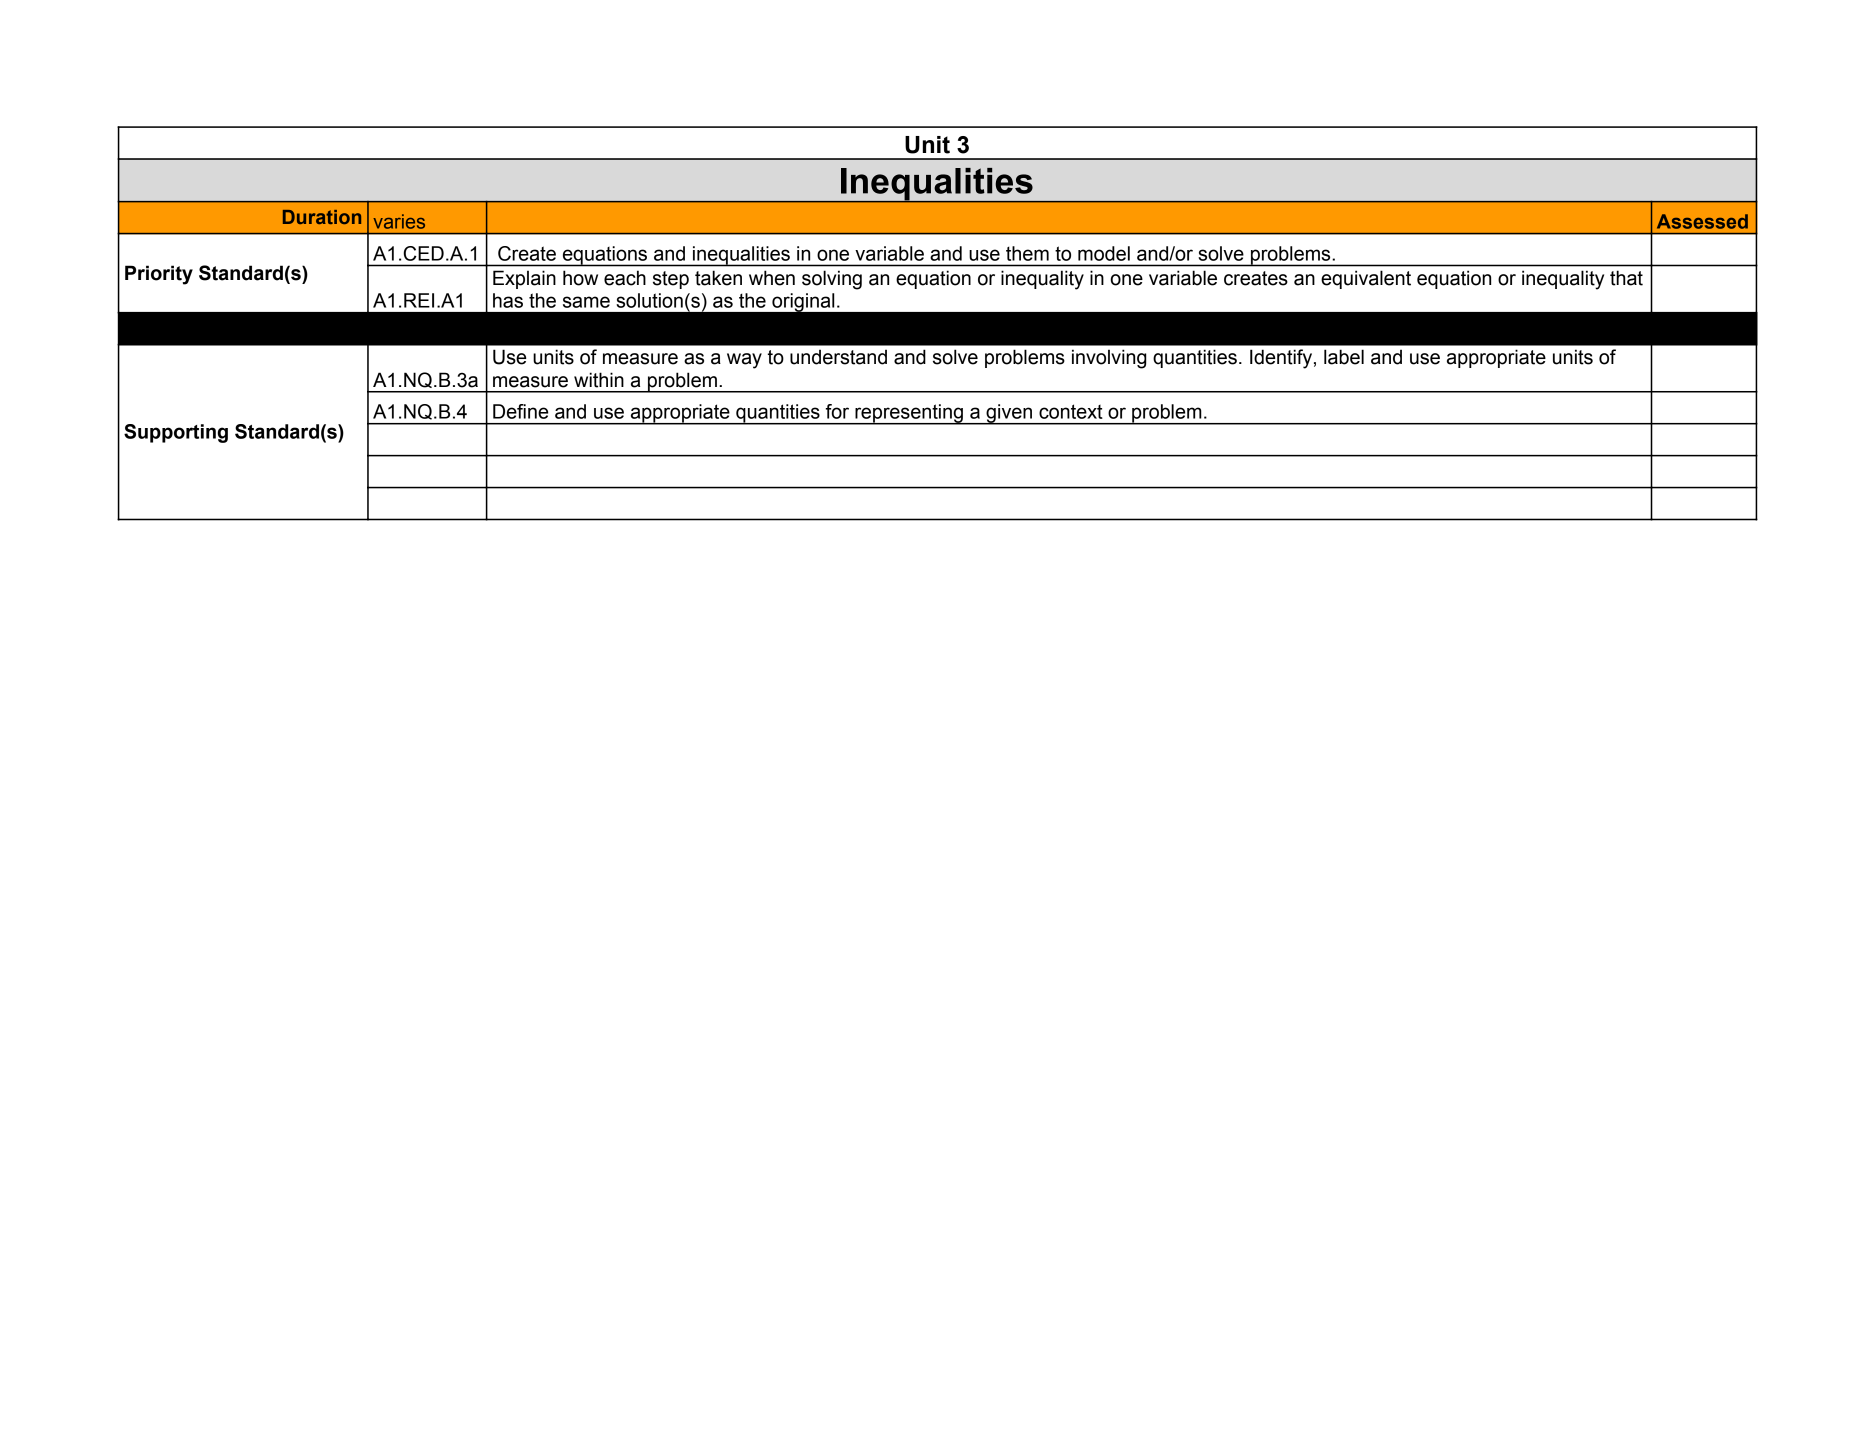  What do you see at coordinates (1071, 411) in the image?
I see `context` at bounding box center [1071, 411].
